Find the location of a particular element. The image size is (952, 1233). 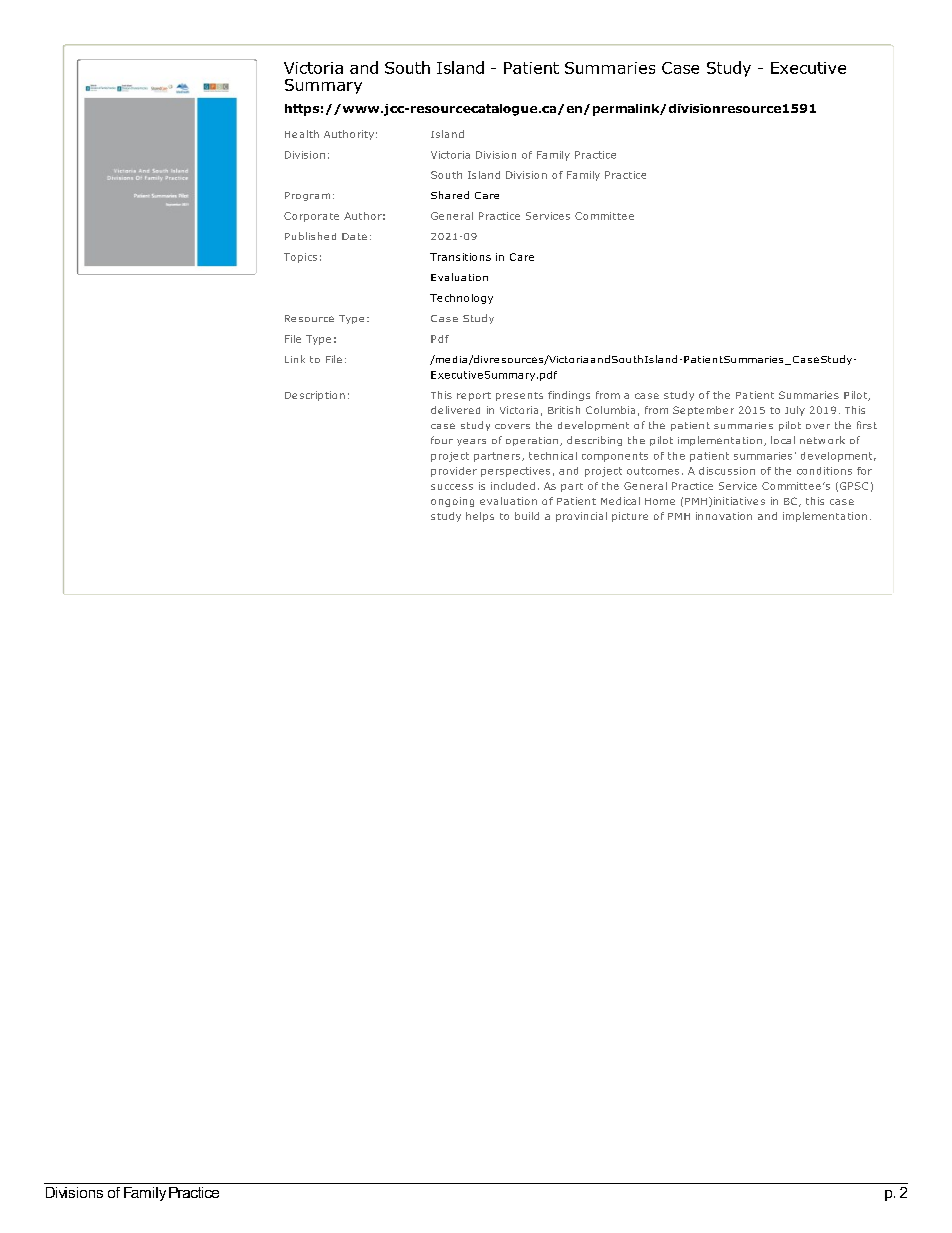

findings is located at coordinates (569, 396).
